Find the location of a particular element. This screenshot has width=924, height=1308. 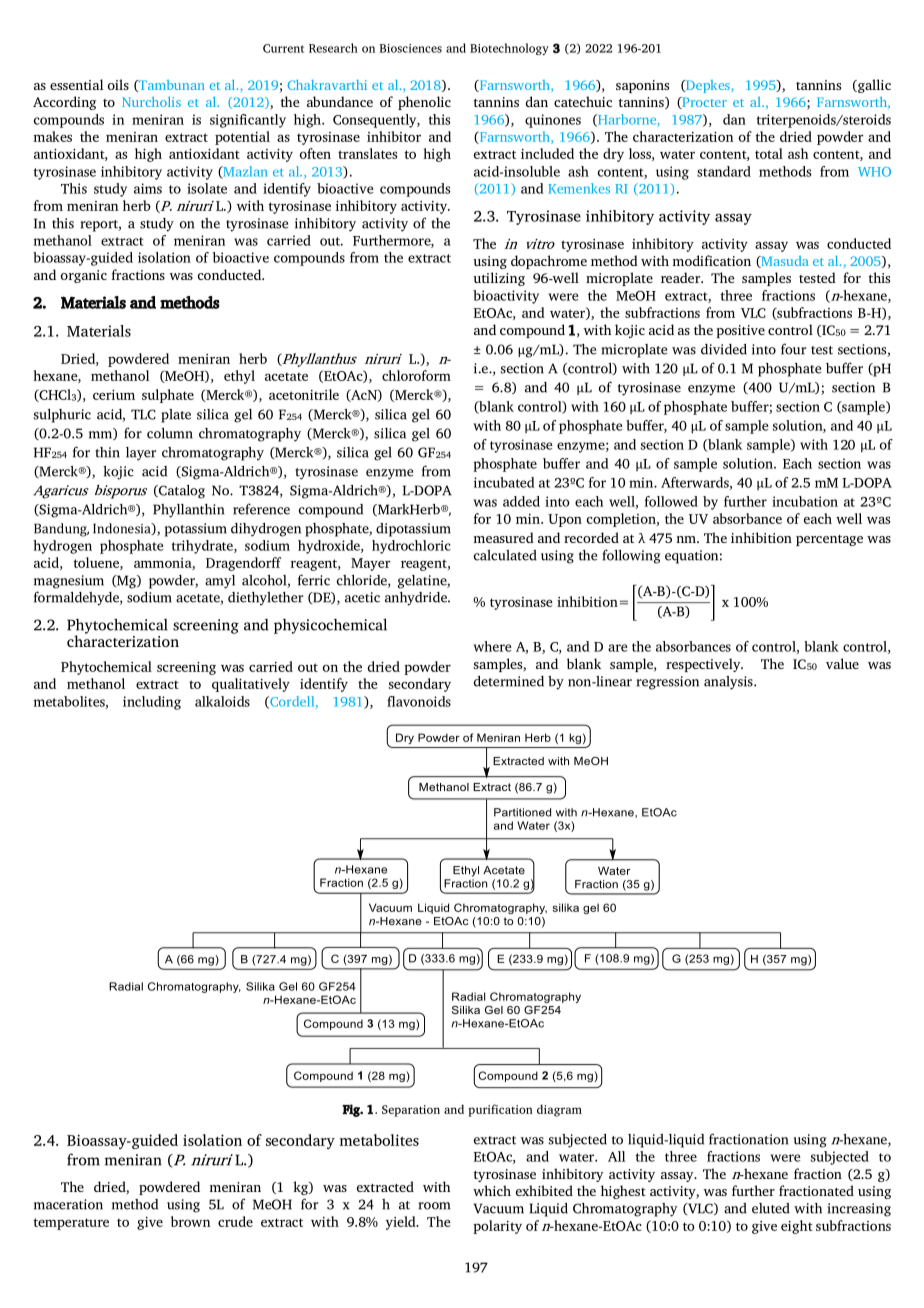

chloroform is located at coordinates (416, 375).
